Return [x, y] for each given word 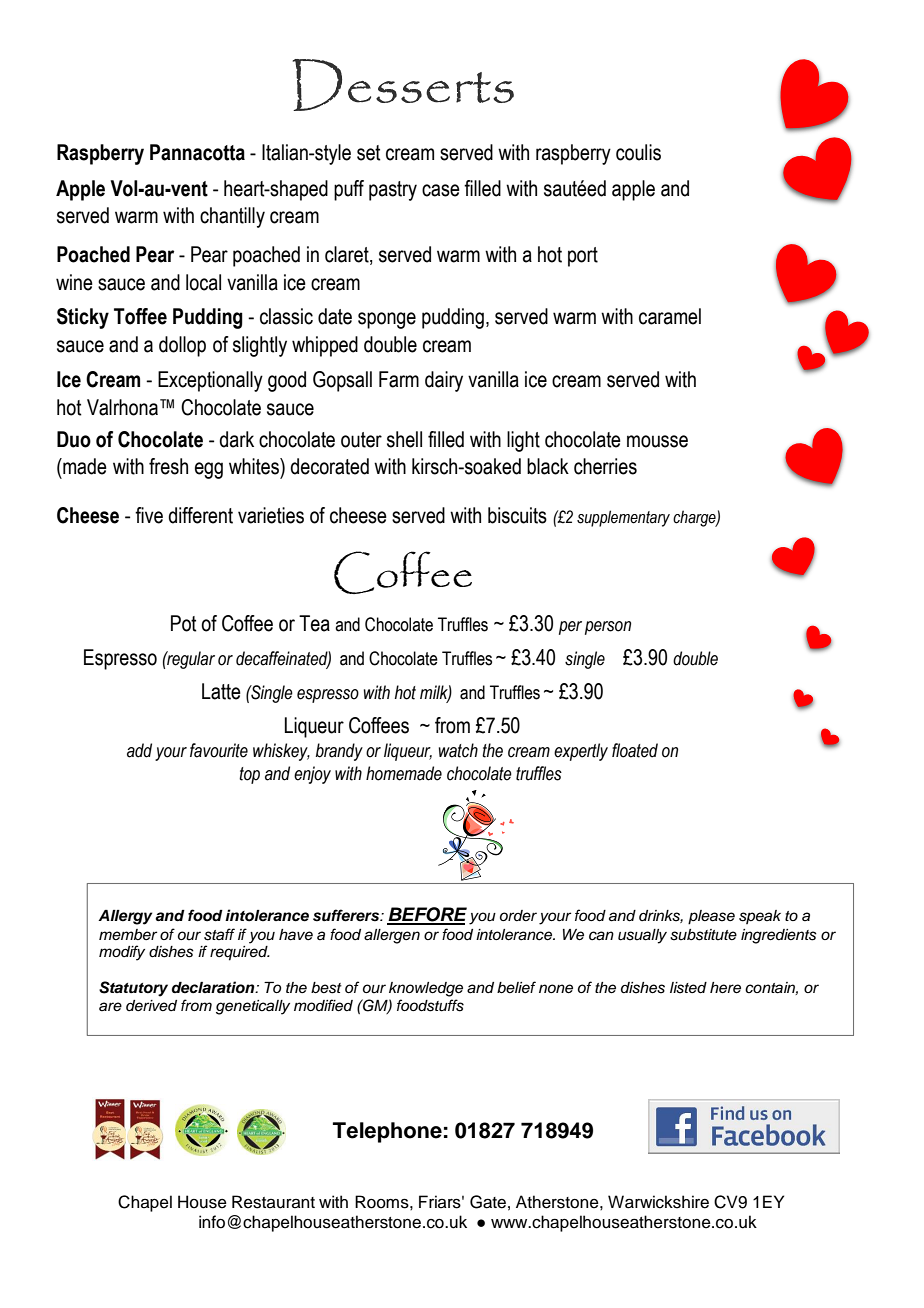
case [441, 190]
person [608, 628]
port [583, 257]
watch [458, 750]
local [203, 282]
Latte [221, 691]
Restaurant [273, 1202]
